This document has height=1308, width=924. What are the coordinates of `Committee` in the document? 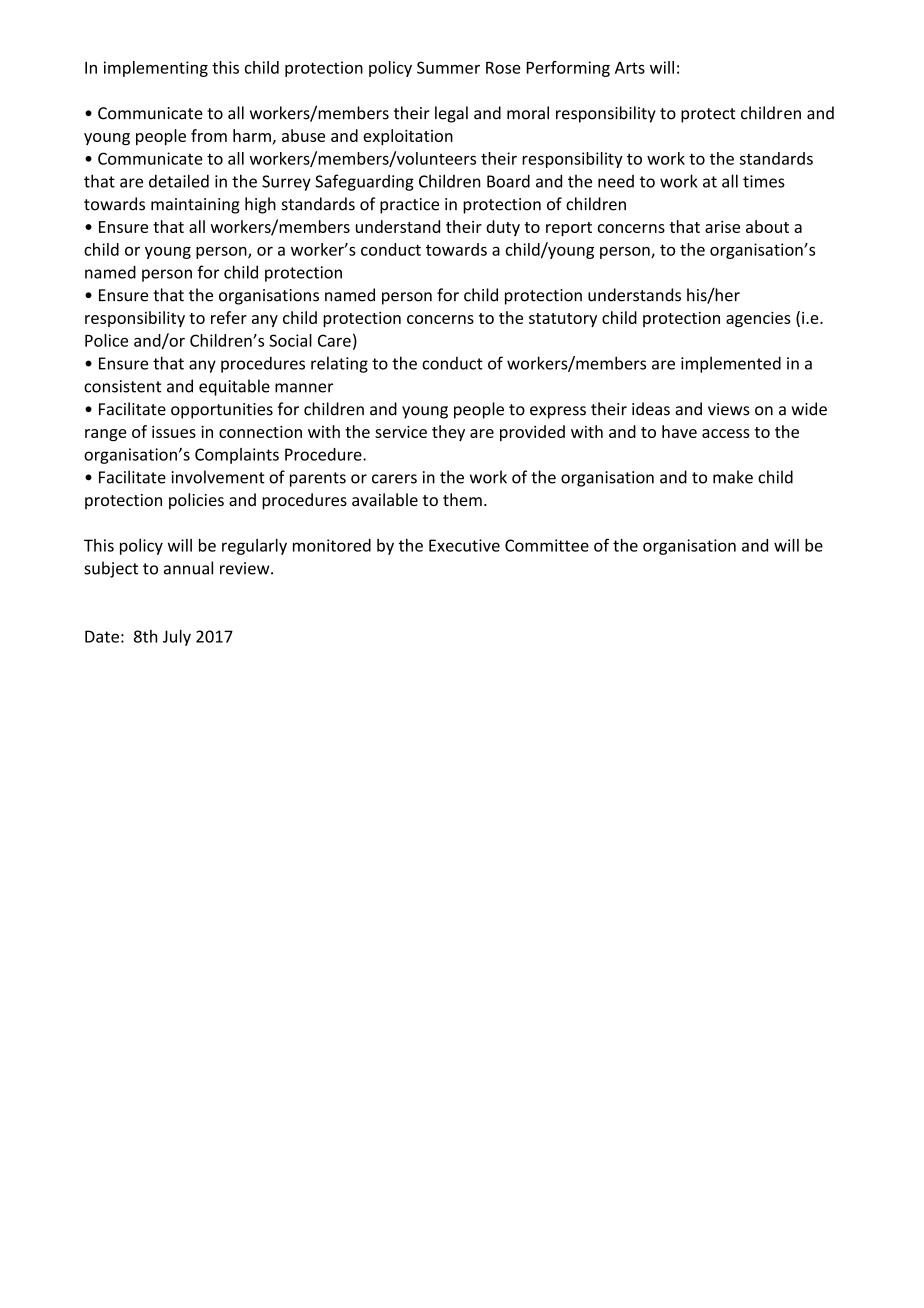 It's located at (547, 545).
